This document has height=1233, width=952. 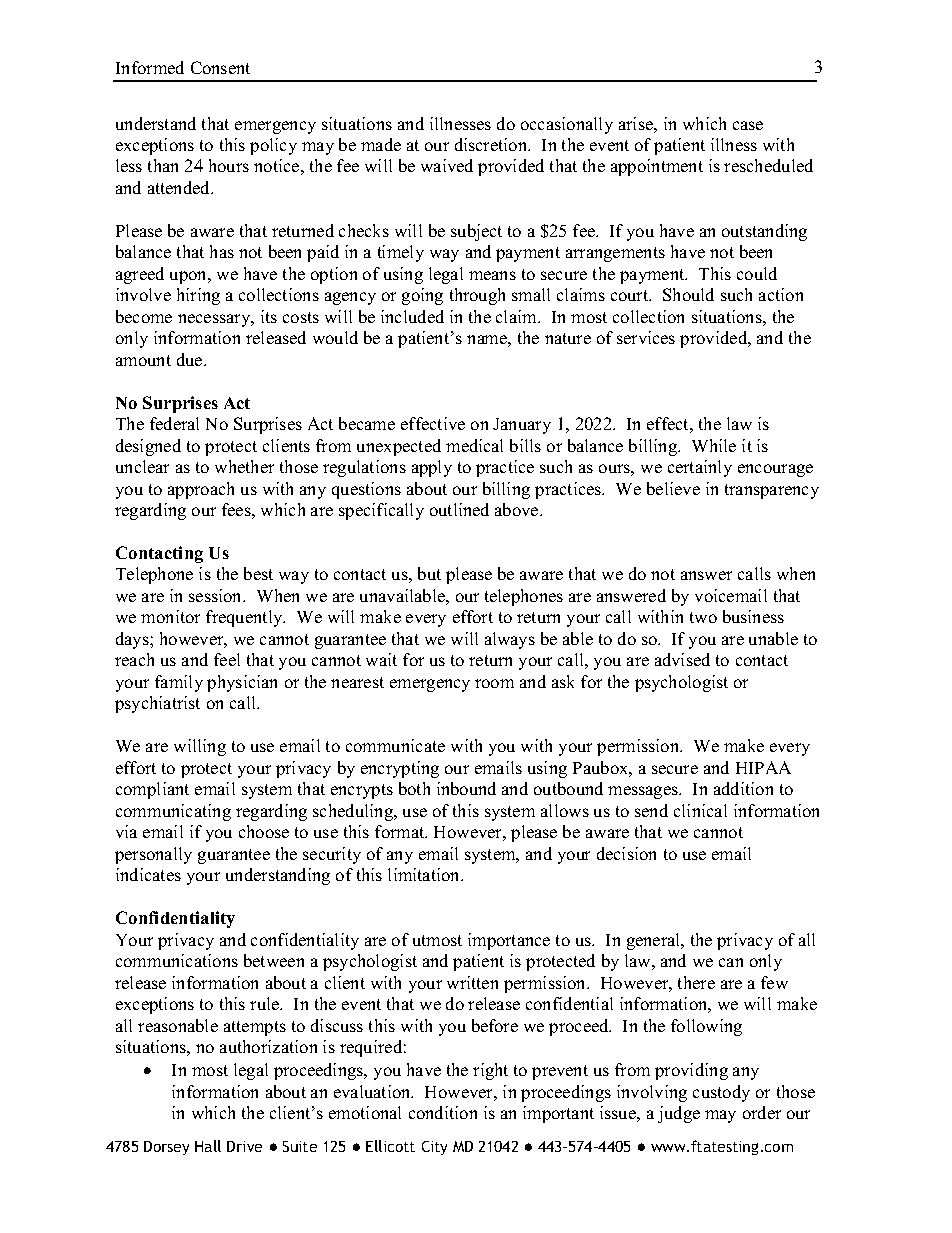 I want to click on but, so click(x=429, y=573).
